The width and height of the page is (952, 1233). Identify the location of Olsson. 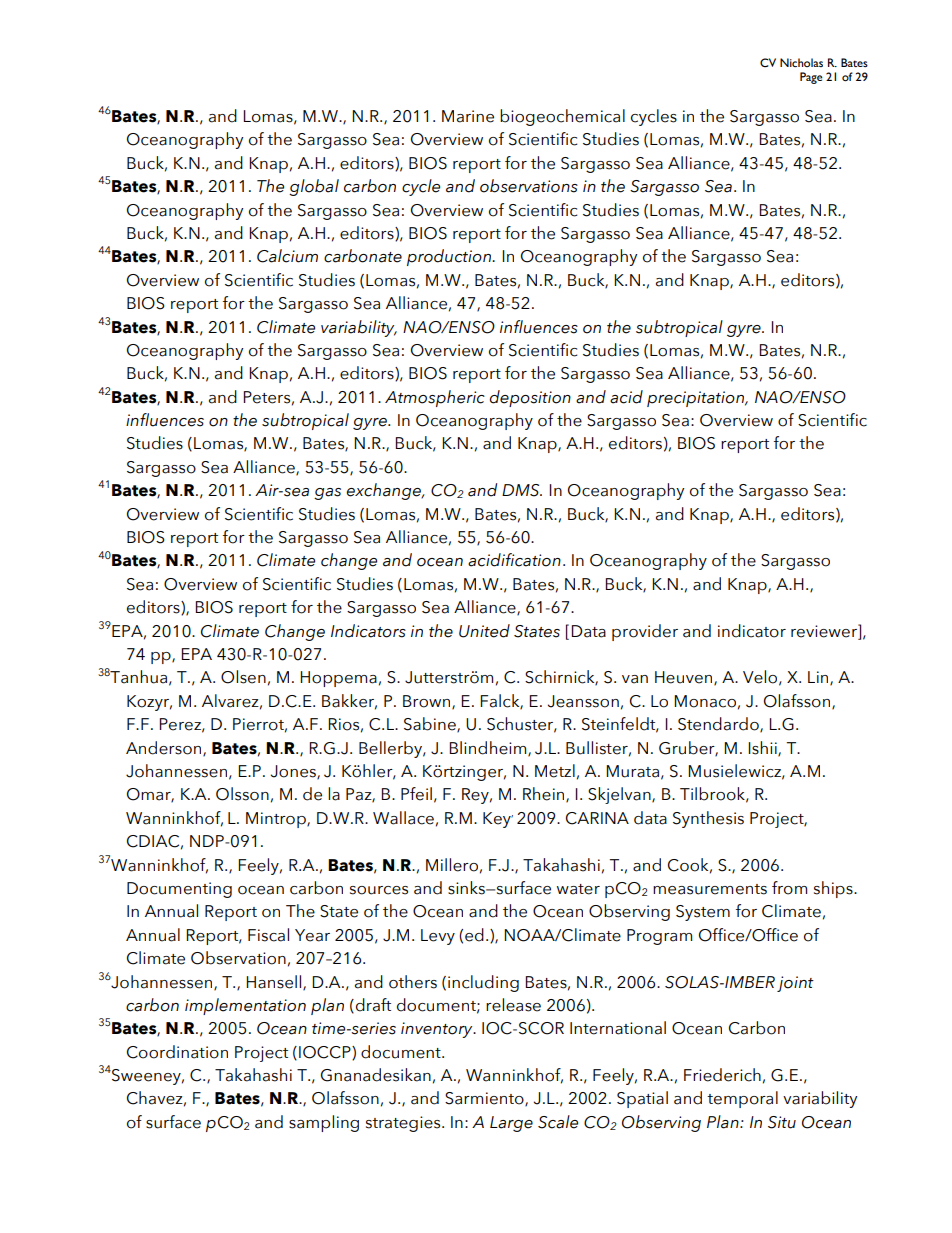
(242, 794).
